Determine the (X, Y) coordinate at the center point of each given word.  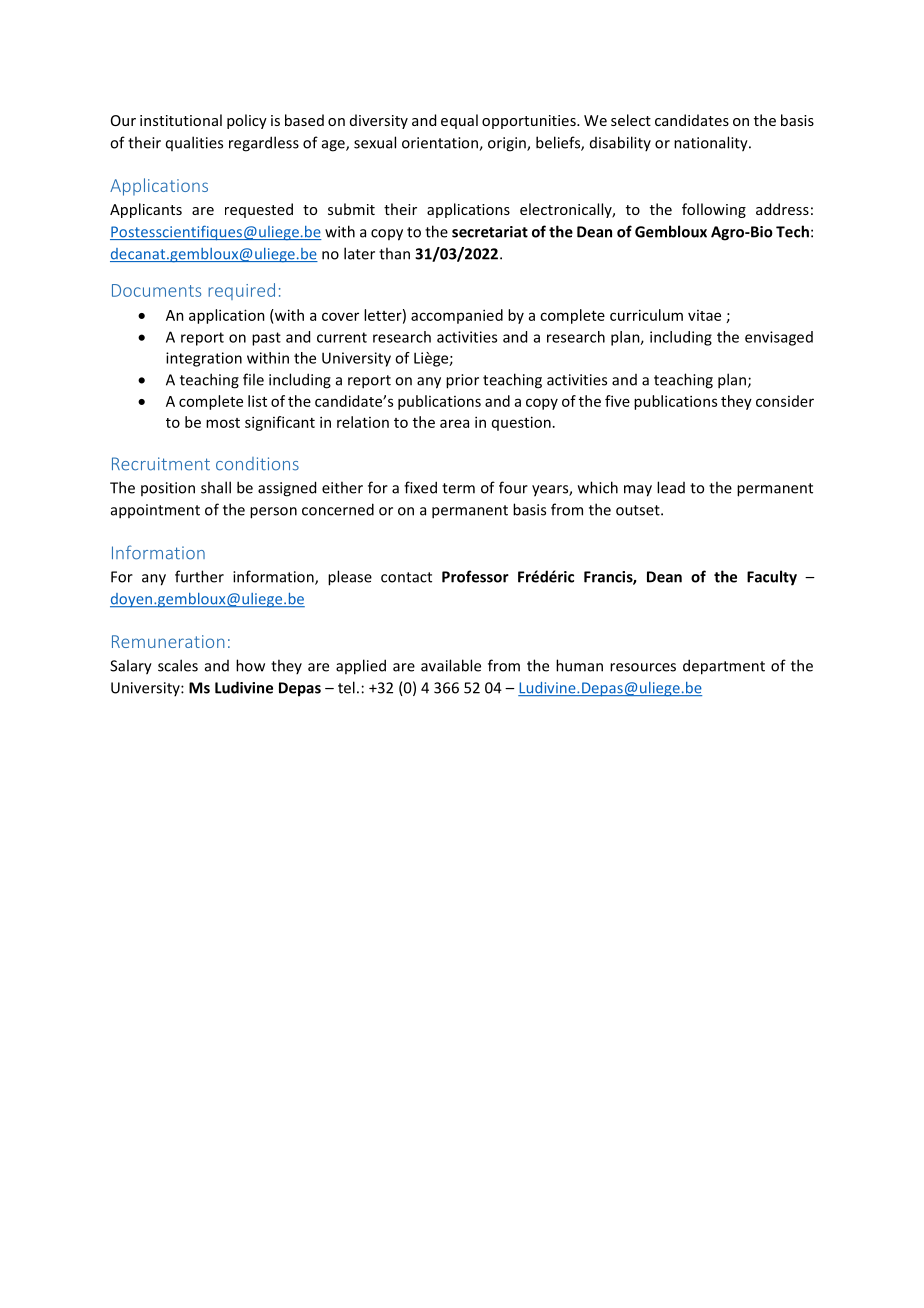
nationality (712, 144)
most (223, 423)
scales (178, 665)
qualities (194, 143)
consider (785, 401)
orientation (441, 144)
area (454, 423)
